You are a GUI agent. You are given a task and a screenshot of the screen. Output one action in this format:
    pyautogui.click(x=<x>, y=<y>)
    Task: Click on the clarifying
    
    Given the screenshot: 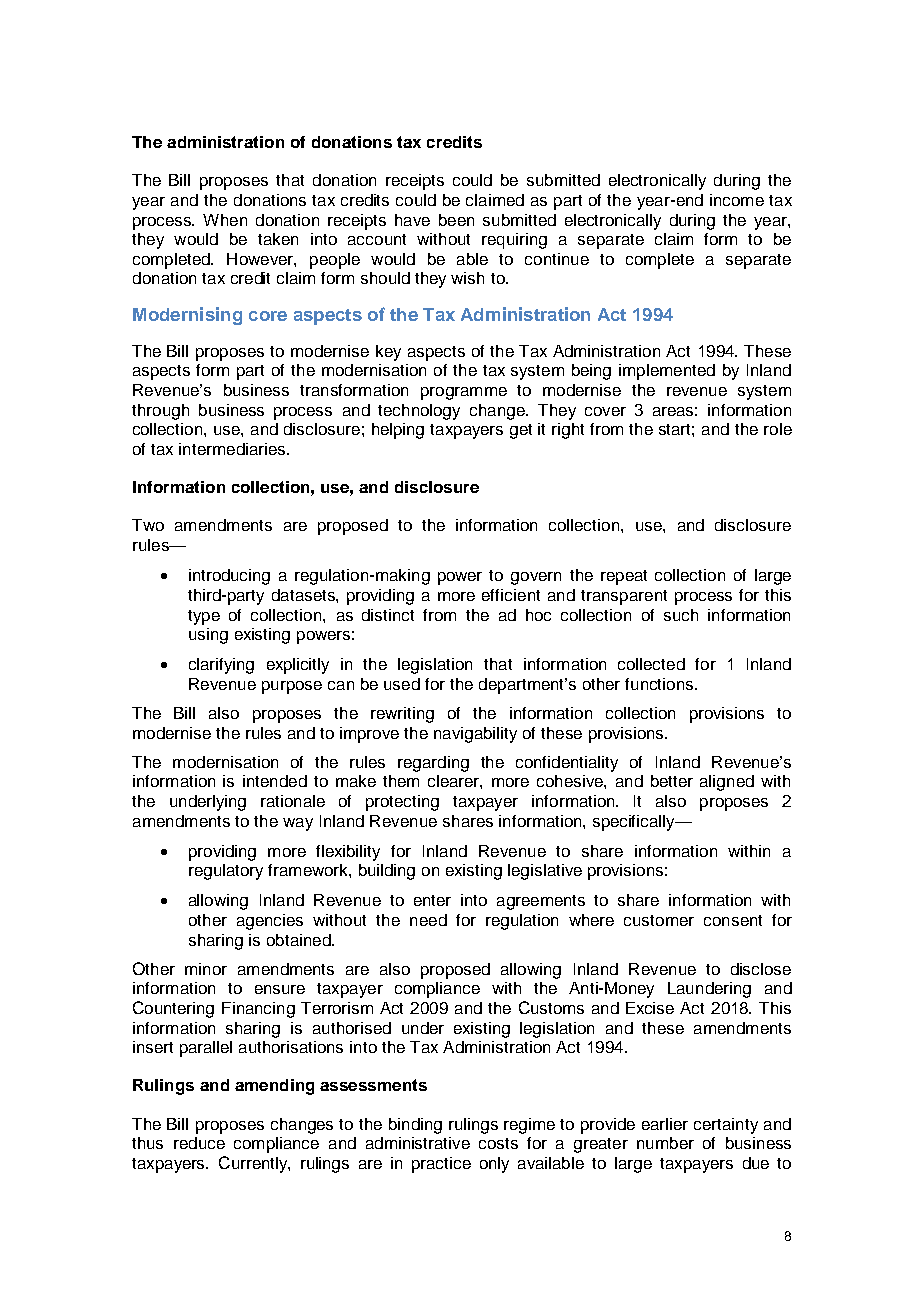 What is the action you would take?
    pyautogui.click(x=221, y=666)
